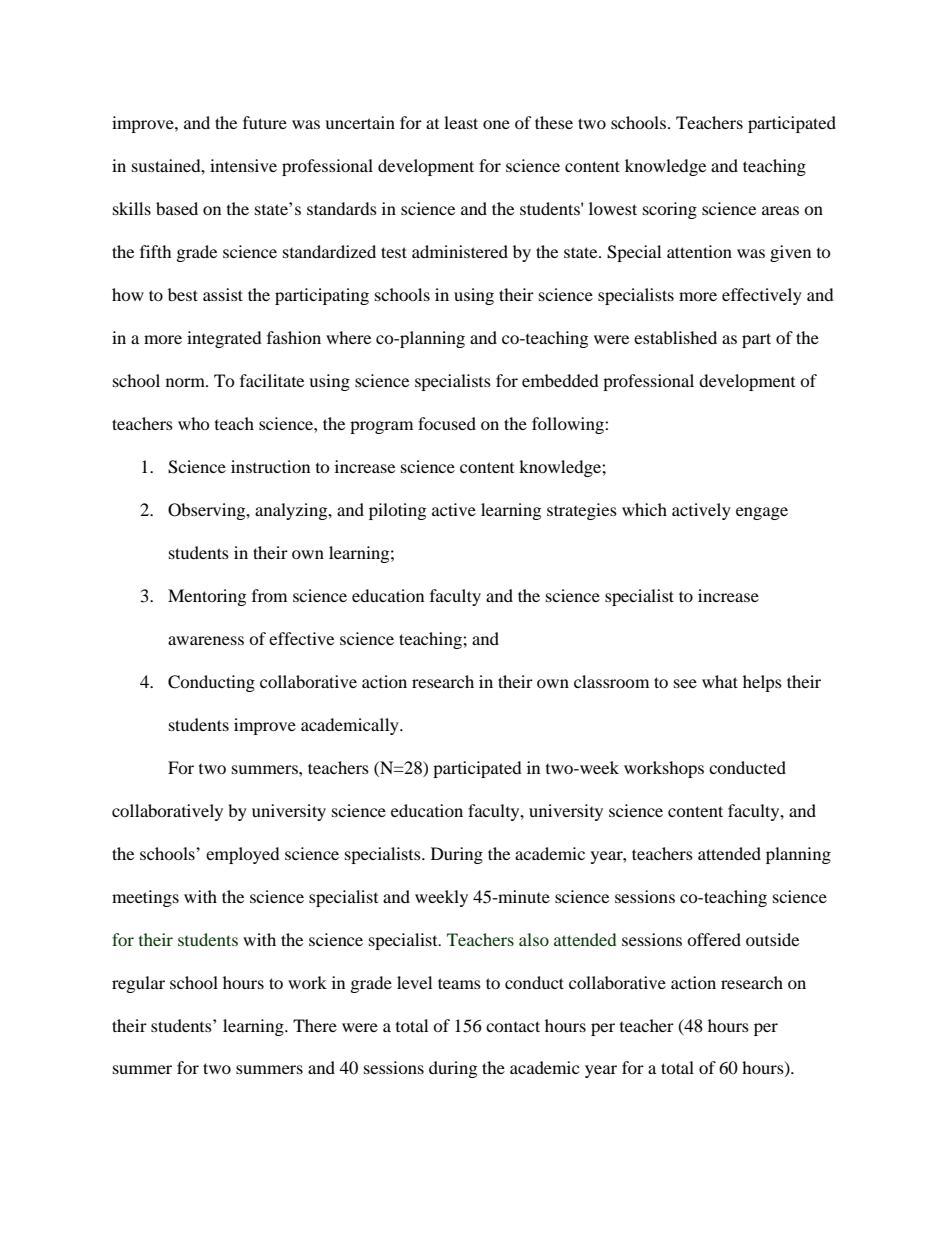 The width and height of the document is (952, 1233). I want to click on least, so click(461, 122).
